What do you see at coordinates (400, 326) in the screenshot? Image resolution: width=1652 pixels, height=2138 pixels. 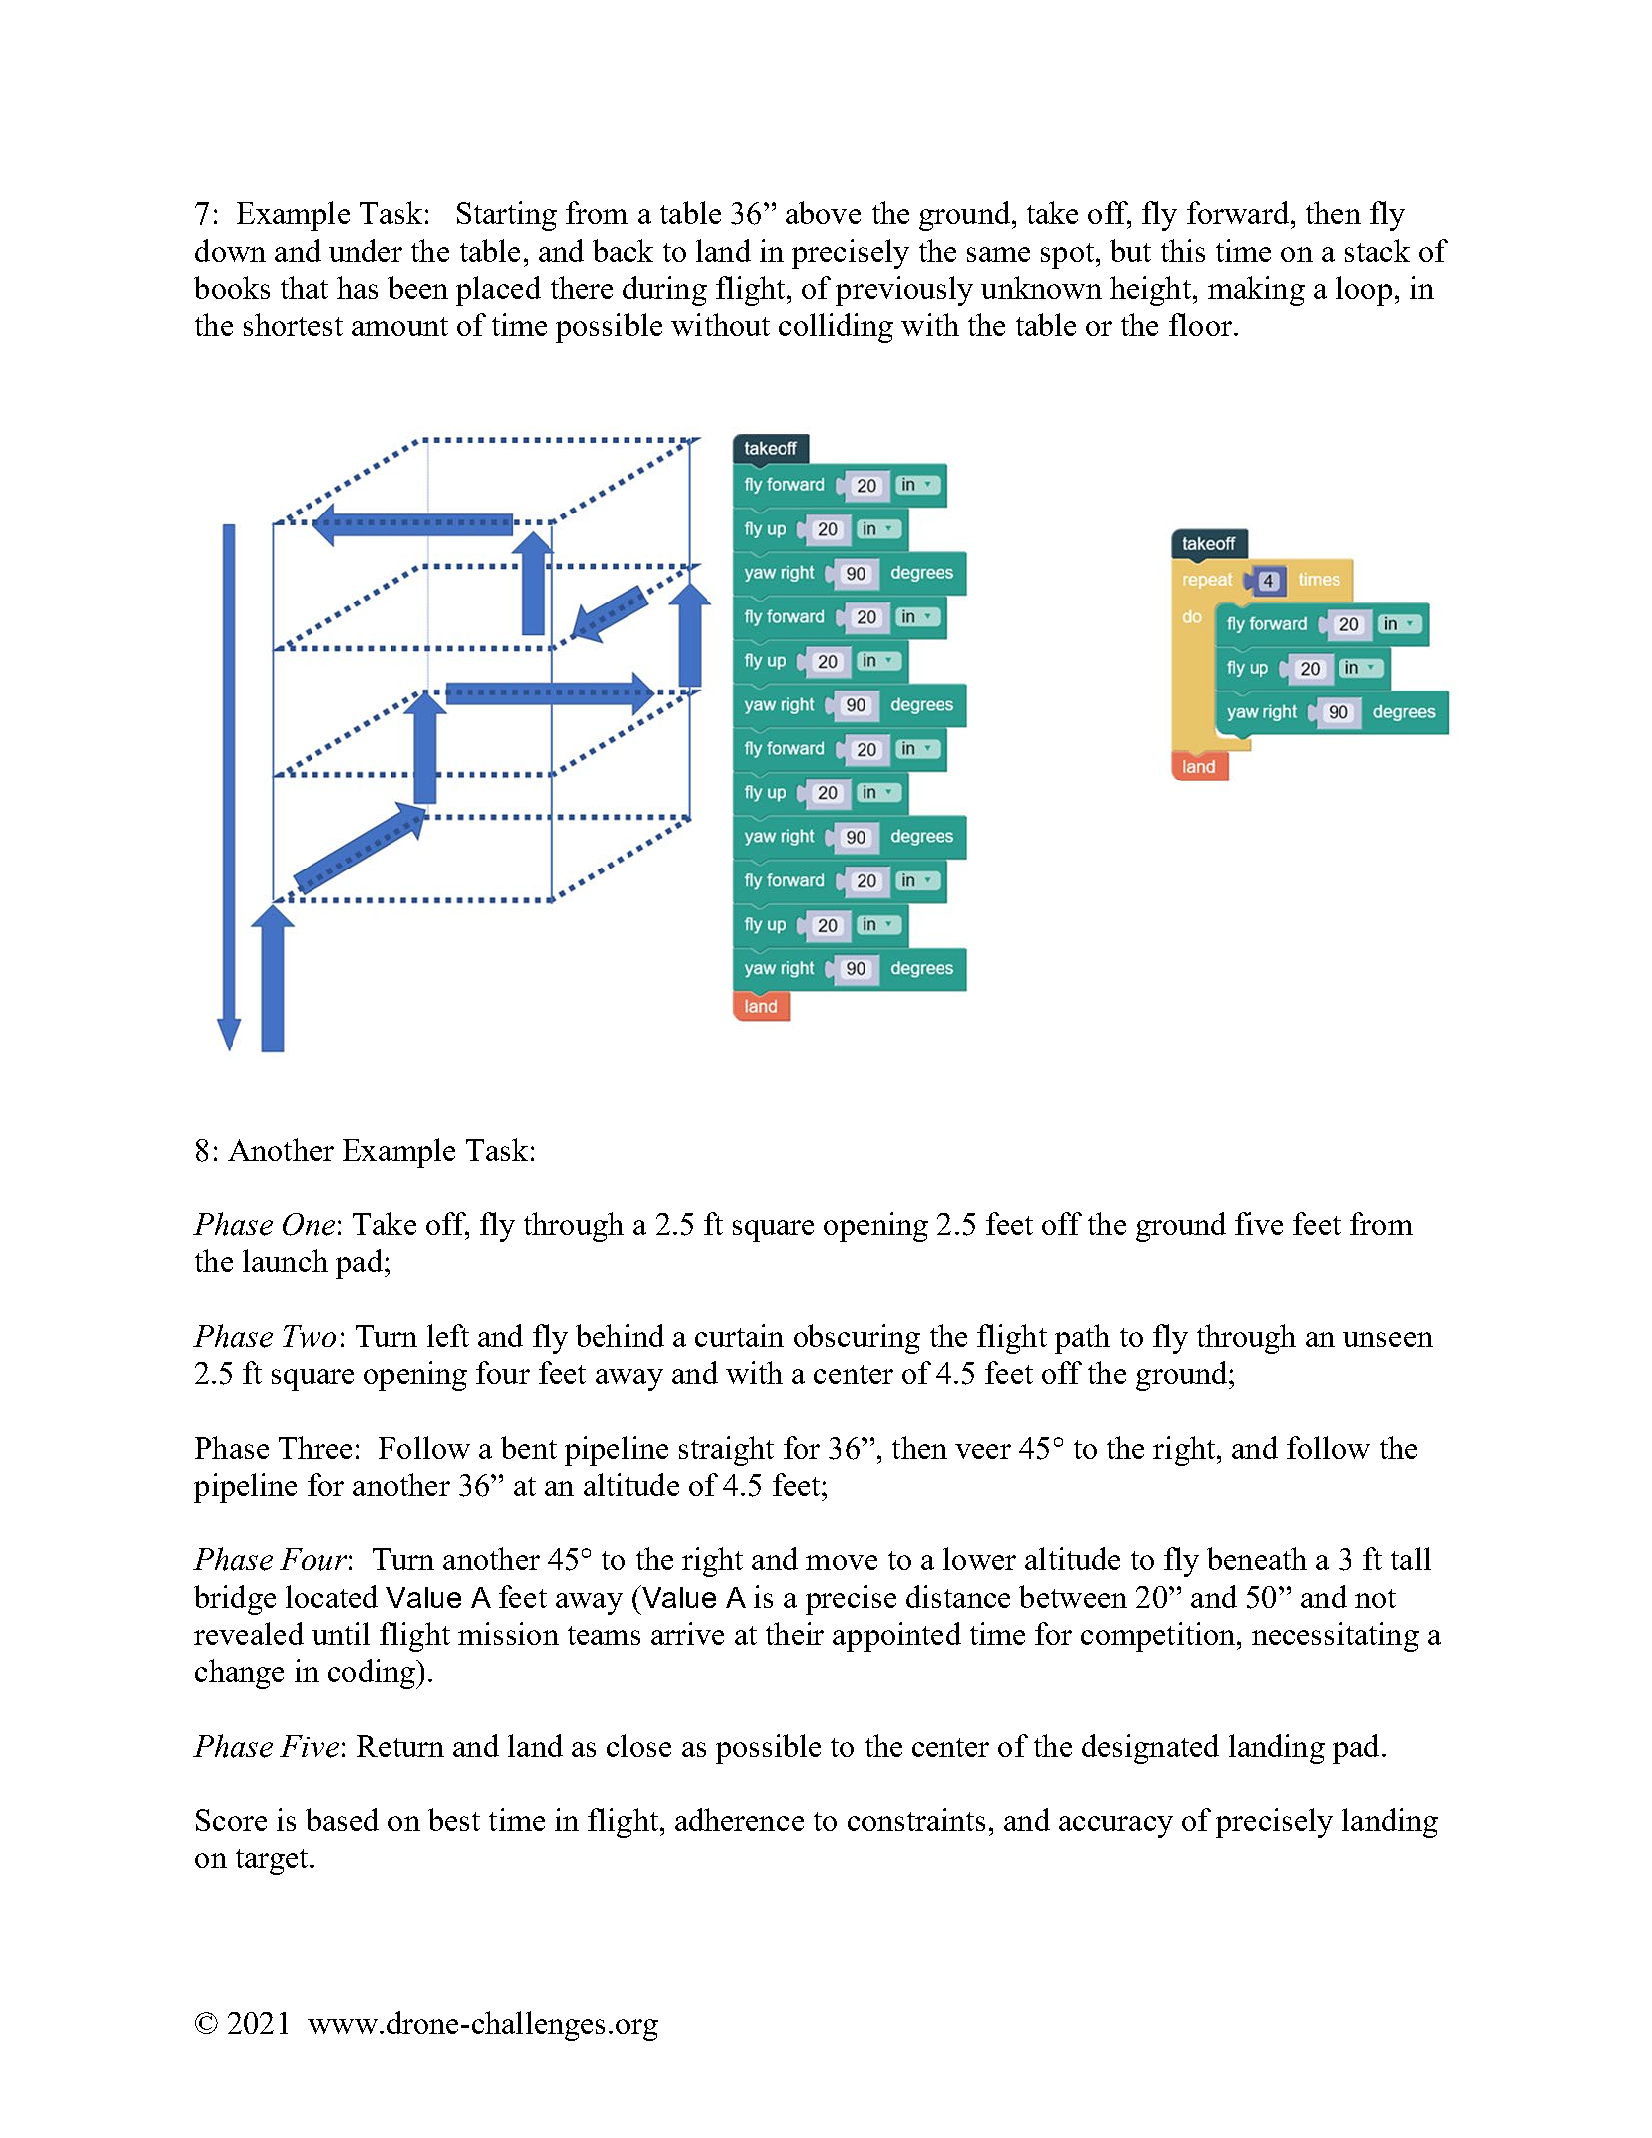 I see `amount` at bounding box center [400, 326].
